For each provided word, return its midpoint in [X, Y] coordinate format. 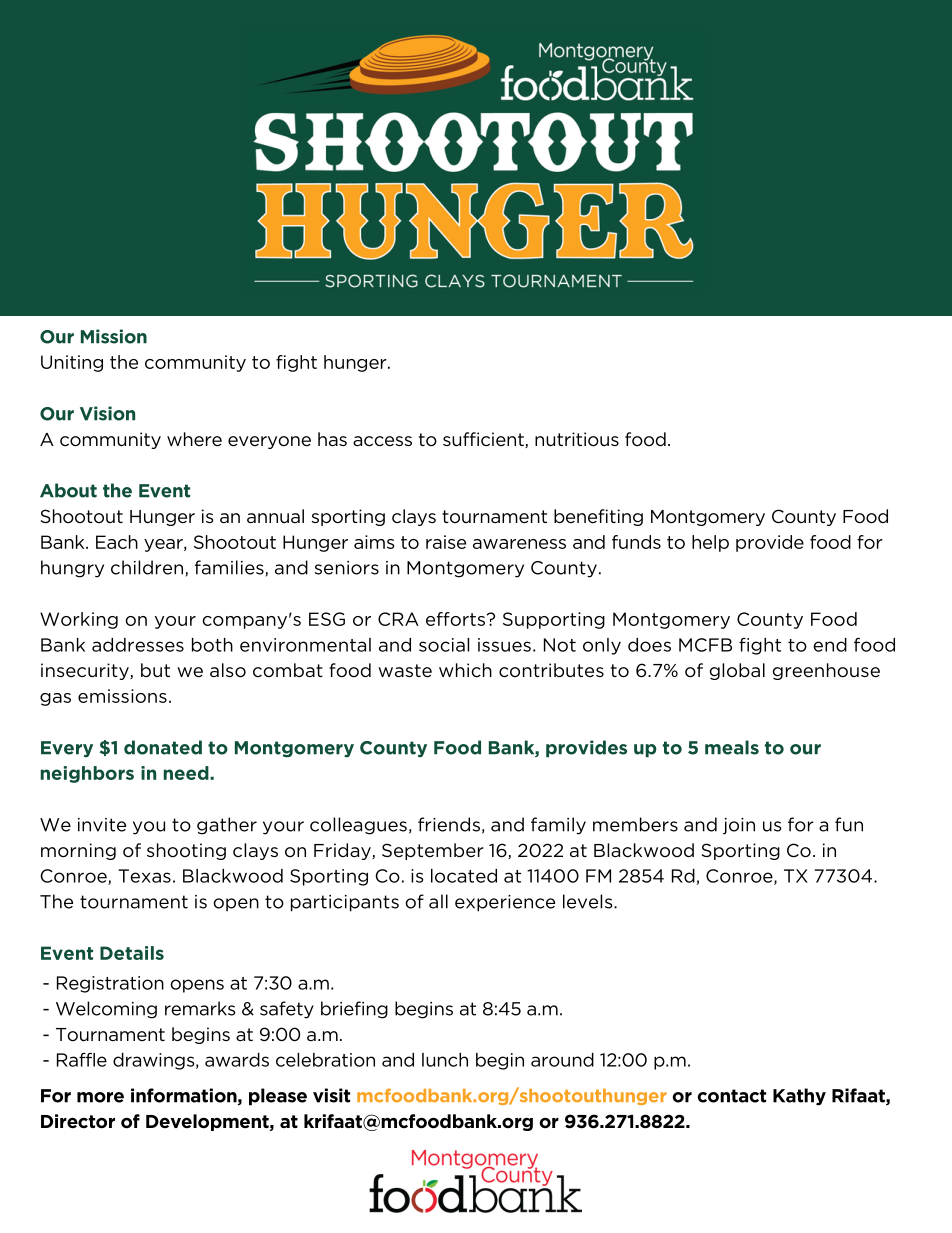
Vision [107, 413]
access [382, 441]
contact [731, 1096]
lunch [445, 1060]
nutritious [577, 439]
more [100, 1097]
